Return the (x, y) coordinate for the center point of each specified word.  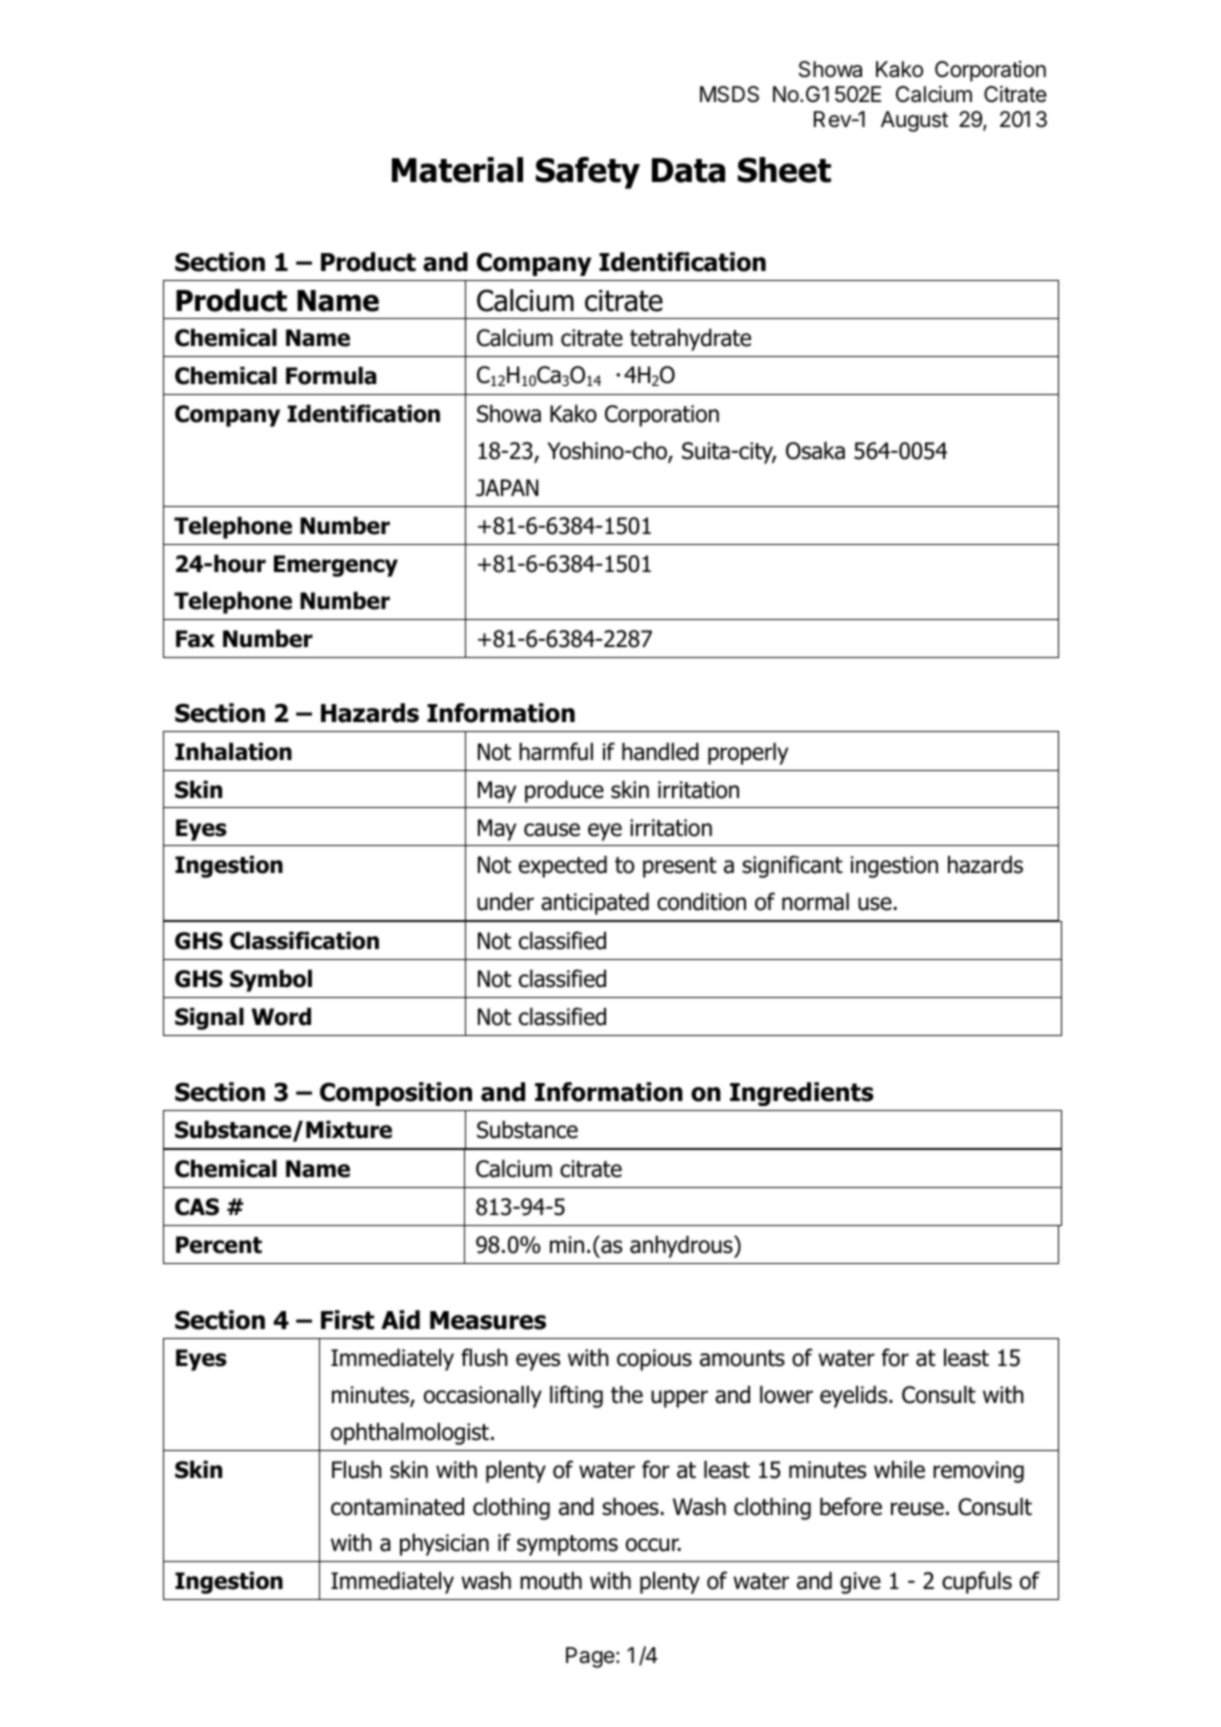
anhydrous (682, 1246)
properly (748, 753)
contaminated (397, 1506)
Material (457, 170)
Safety (588, 173)
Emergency (336, 566)
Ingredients (802, 1094)
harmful (556, 751)
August (914, 121)
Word (281, 1016)
